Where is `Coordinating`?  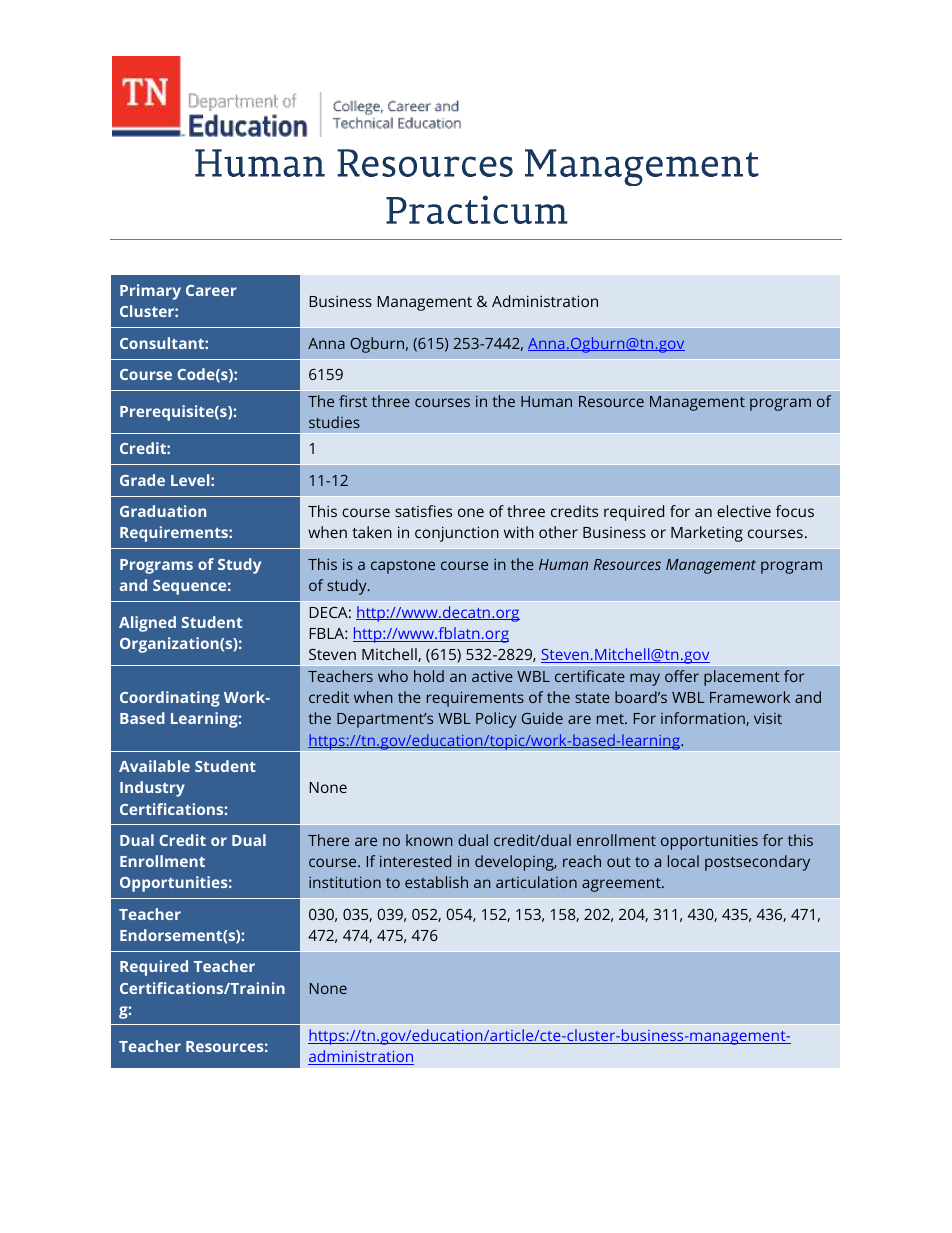 Coordinating is located at coordinates (170, 699).
